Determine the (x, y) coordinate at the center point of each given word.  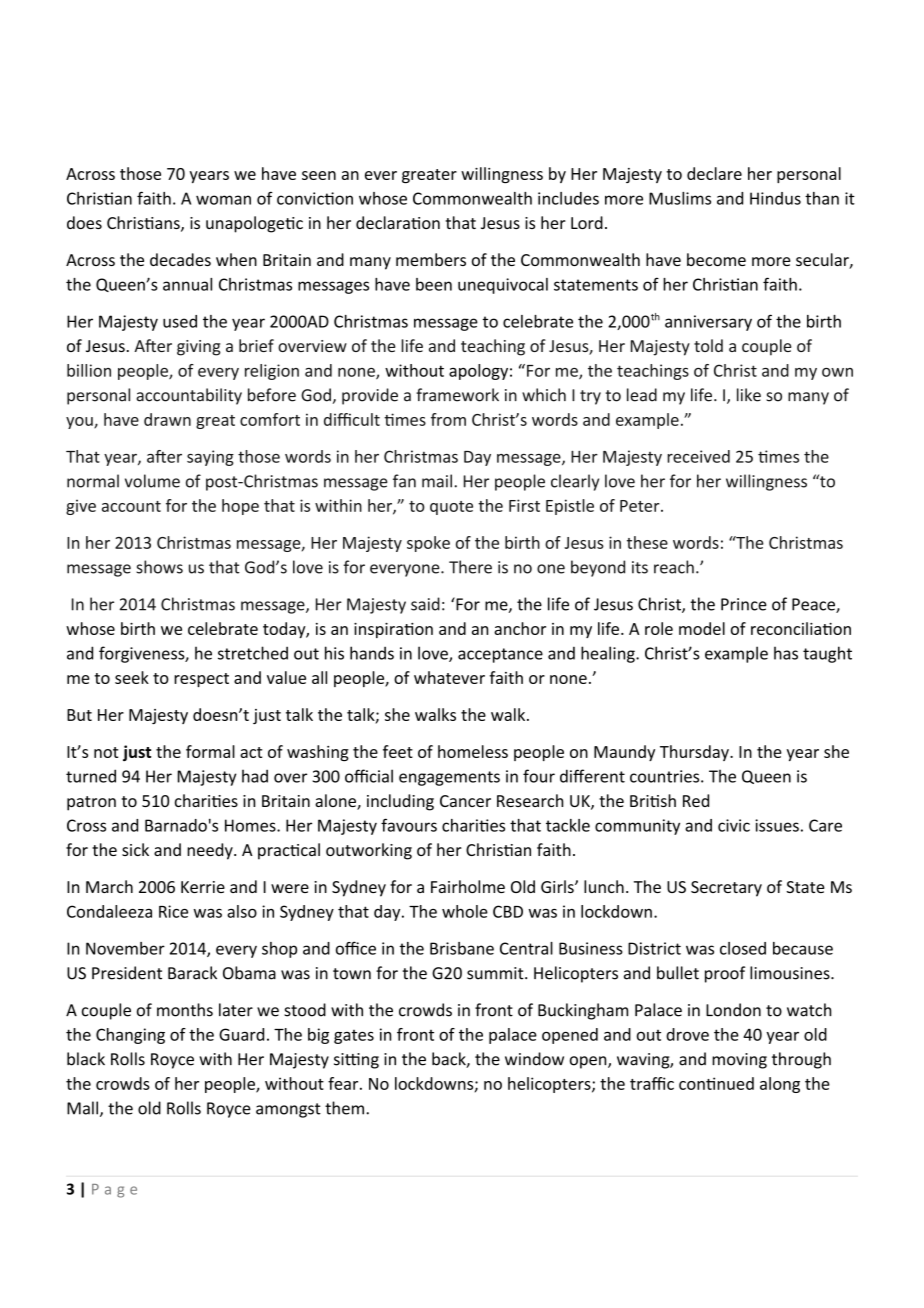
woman (223, 200)
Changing (130, 1036)
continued (716, 1083)
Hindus (775, 198)
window (534, 1059)
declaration (398, 222)
